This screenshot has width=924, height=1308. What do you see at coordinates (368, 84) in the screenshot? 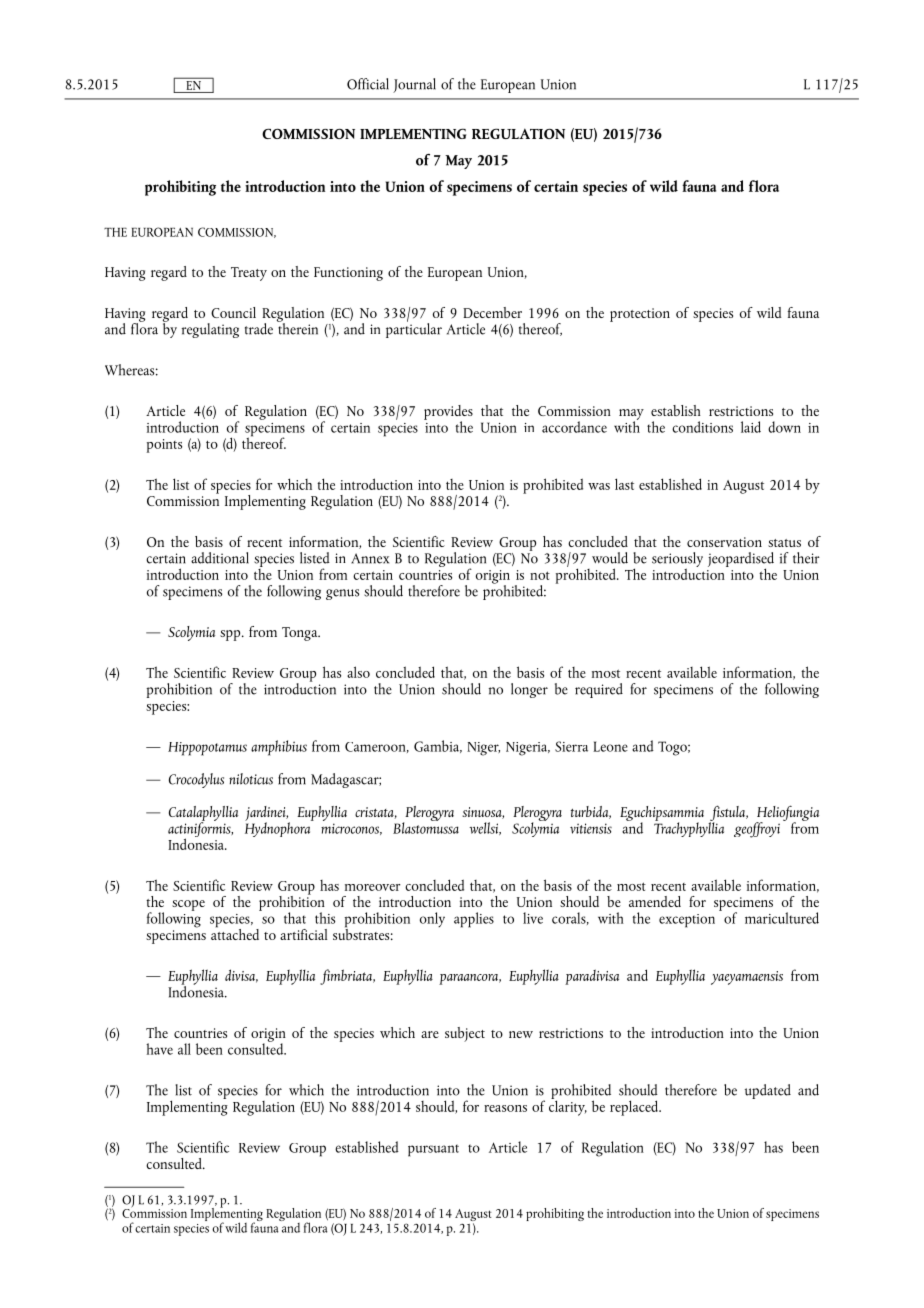
I see `Official` at bounding box center [368, 84].
